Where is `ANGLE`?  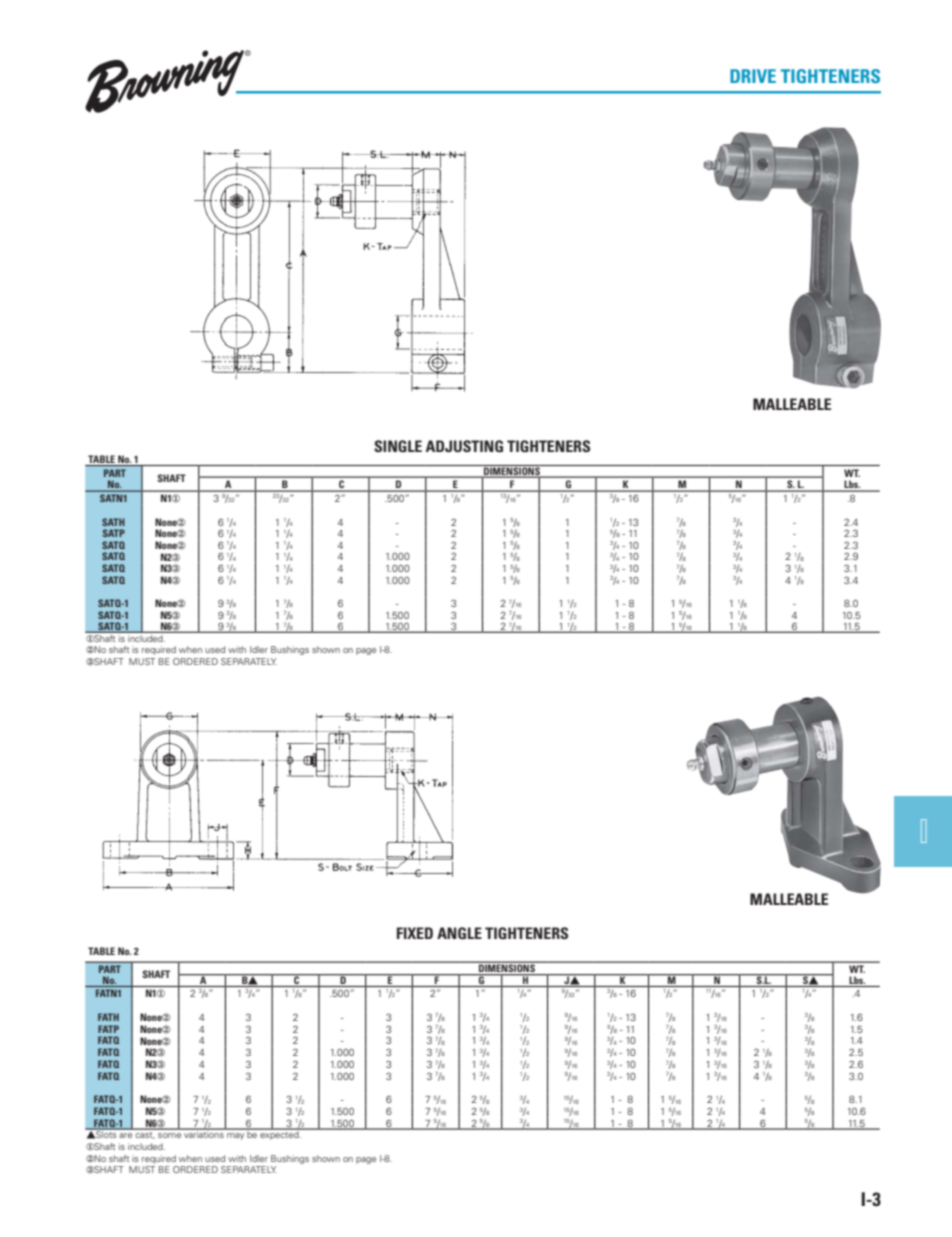
ANGLE is located at coordinates (459, 933).
